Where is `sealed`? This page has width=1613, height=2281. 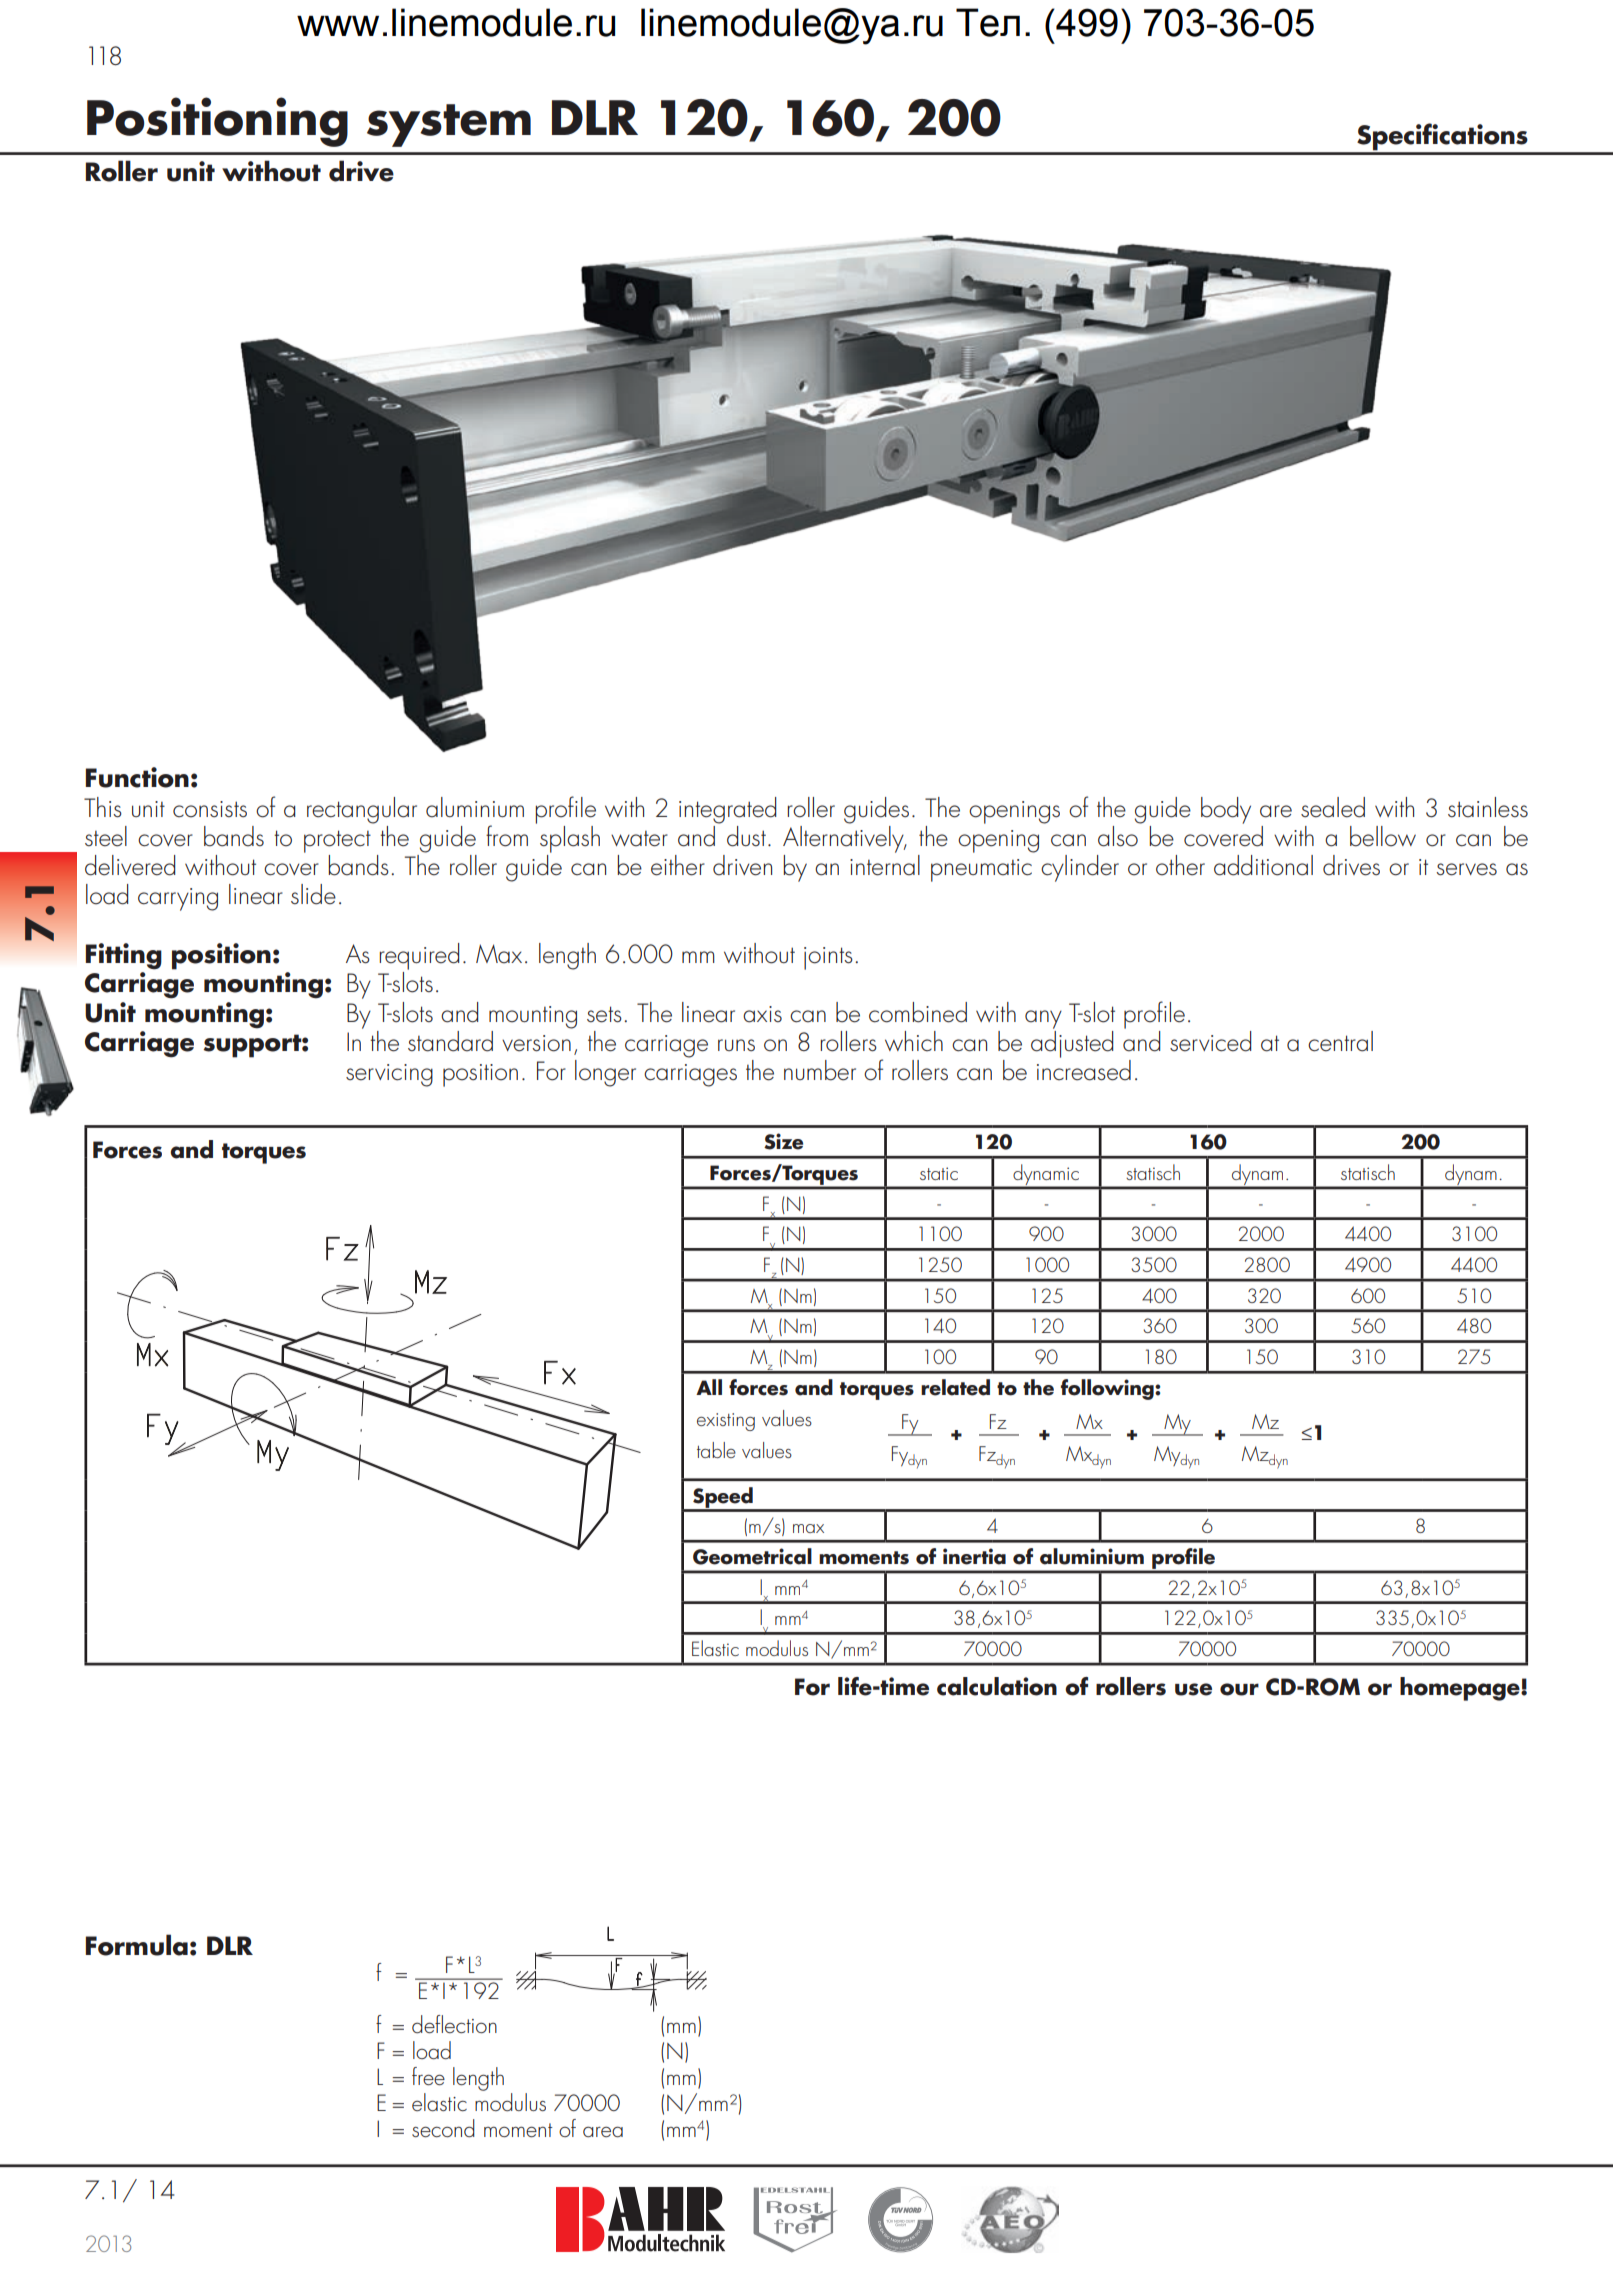
sealed is located at coordinates (1333, 807).
